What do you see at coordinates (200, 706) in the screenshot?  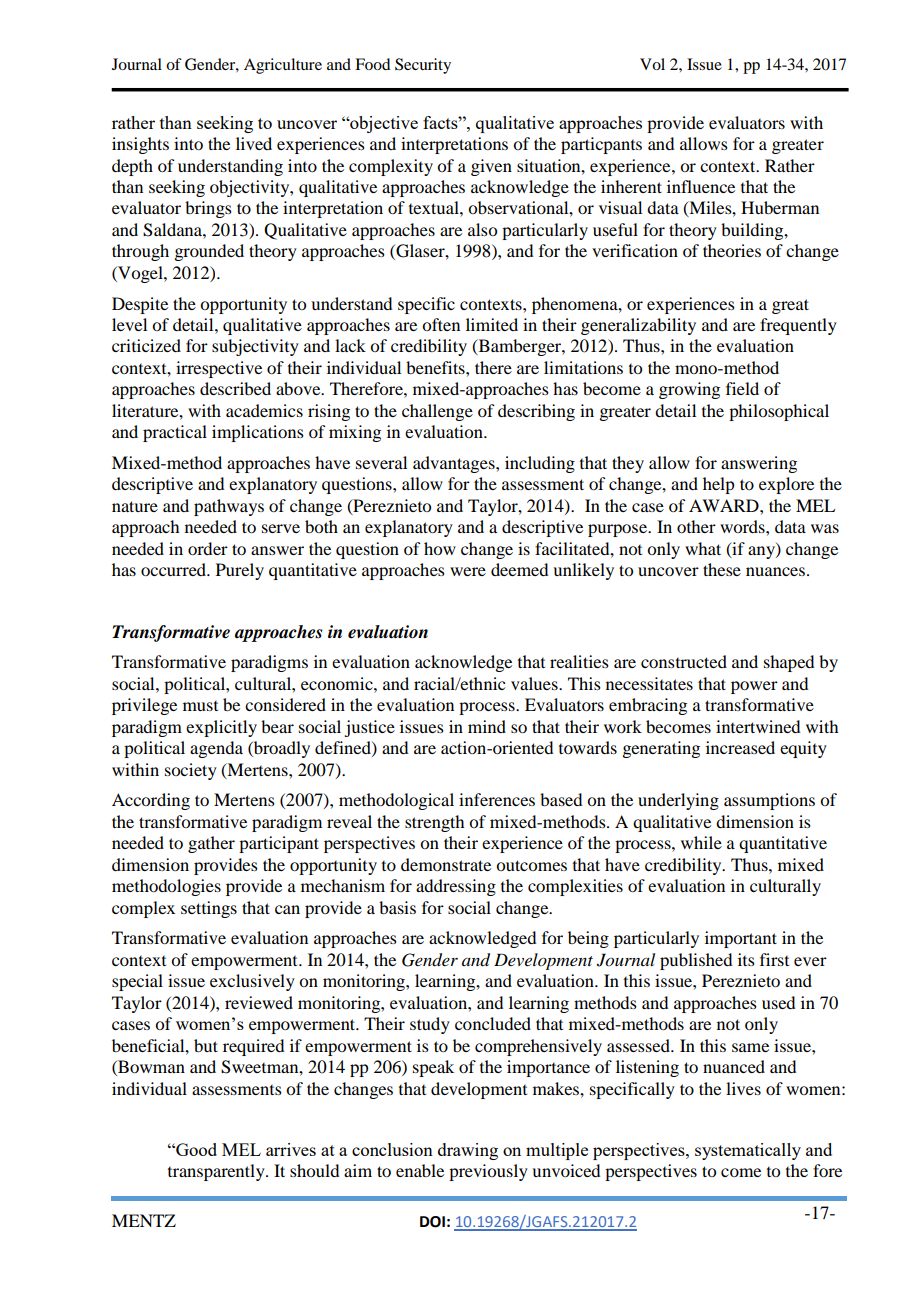 I see `must` at bounding box center [200, 706].
